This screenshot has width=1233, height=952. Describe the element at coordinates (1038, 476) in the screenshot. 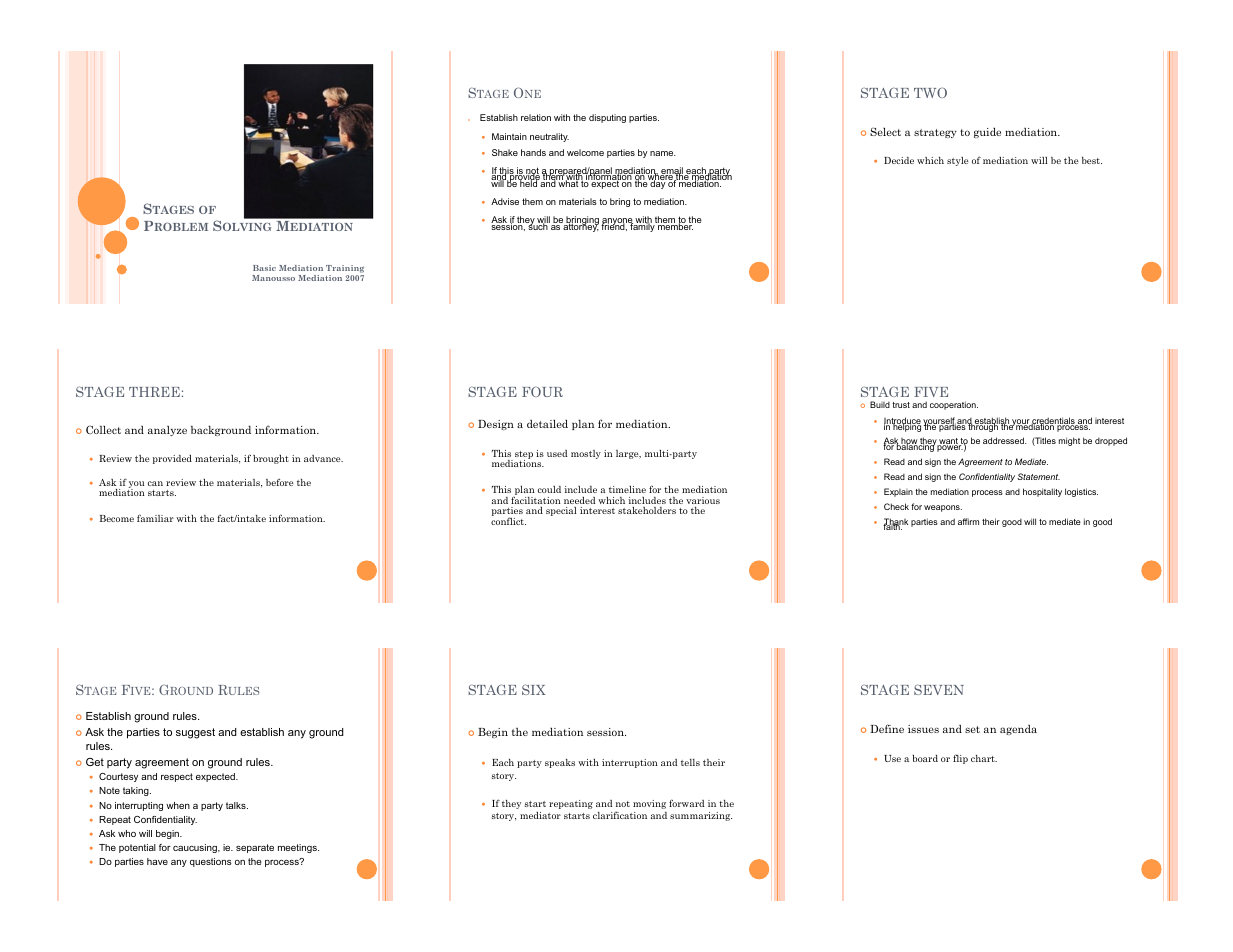

I see `Statement` at that location.
